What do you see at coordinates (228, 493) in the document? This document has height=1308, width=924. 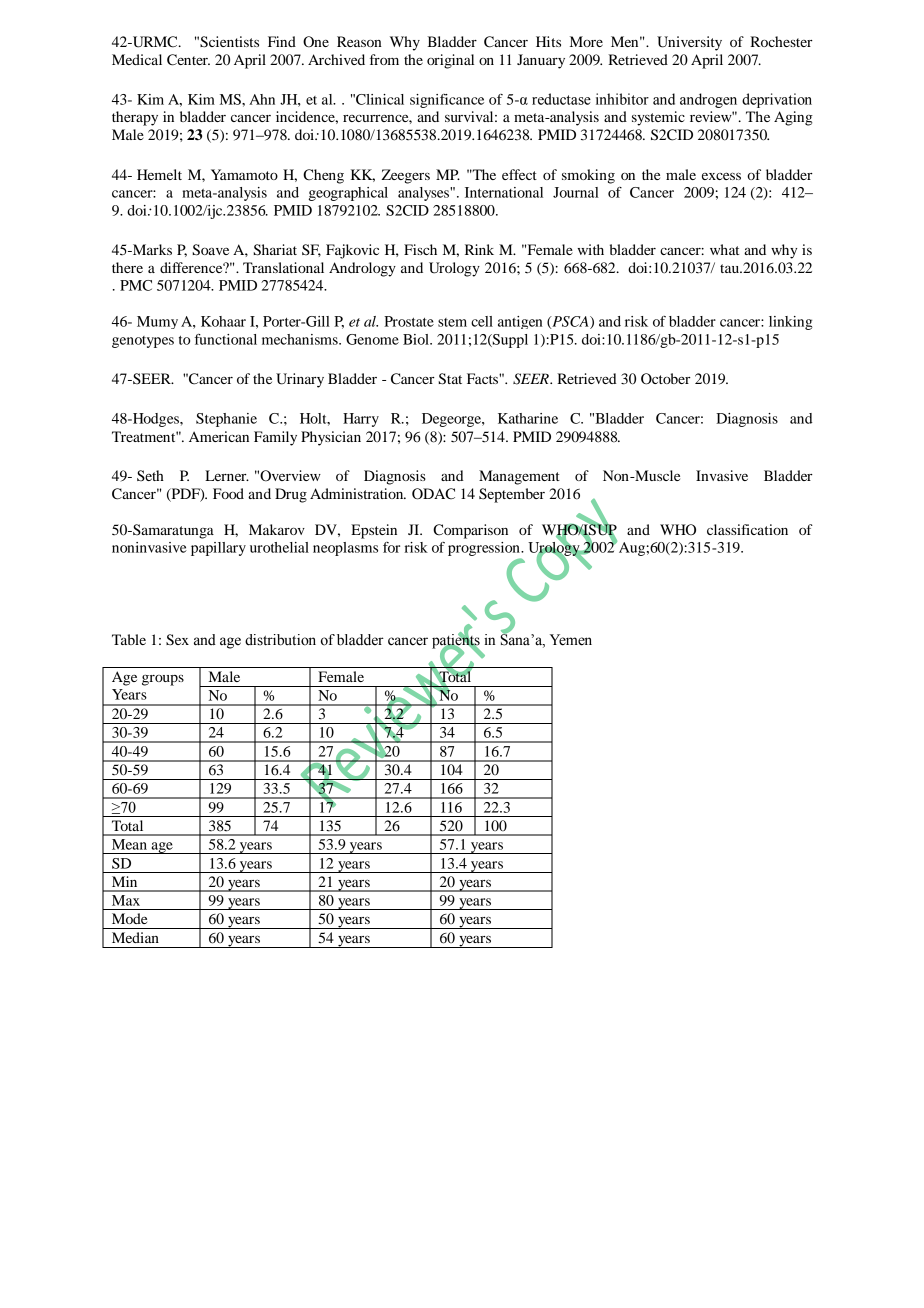 I see `Food` at bounding box center [228, 493].
